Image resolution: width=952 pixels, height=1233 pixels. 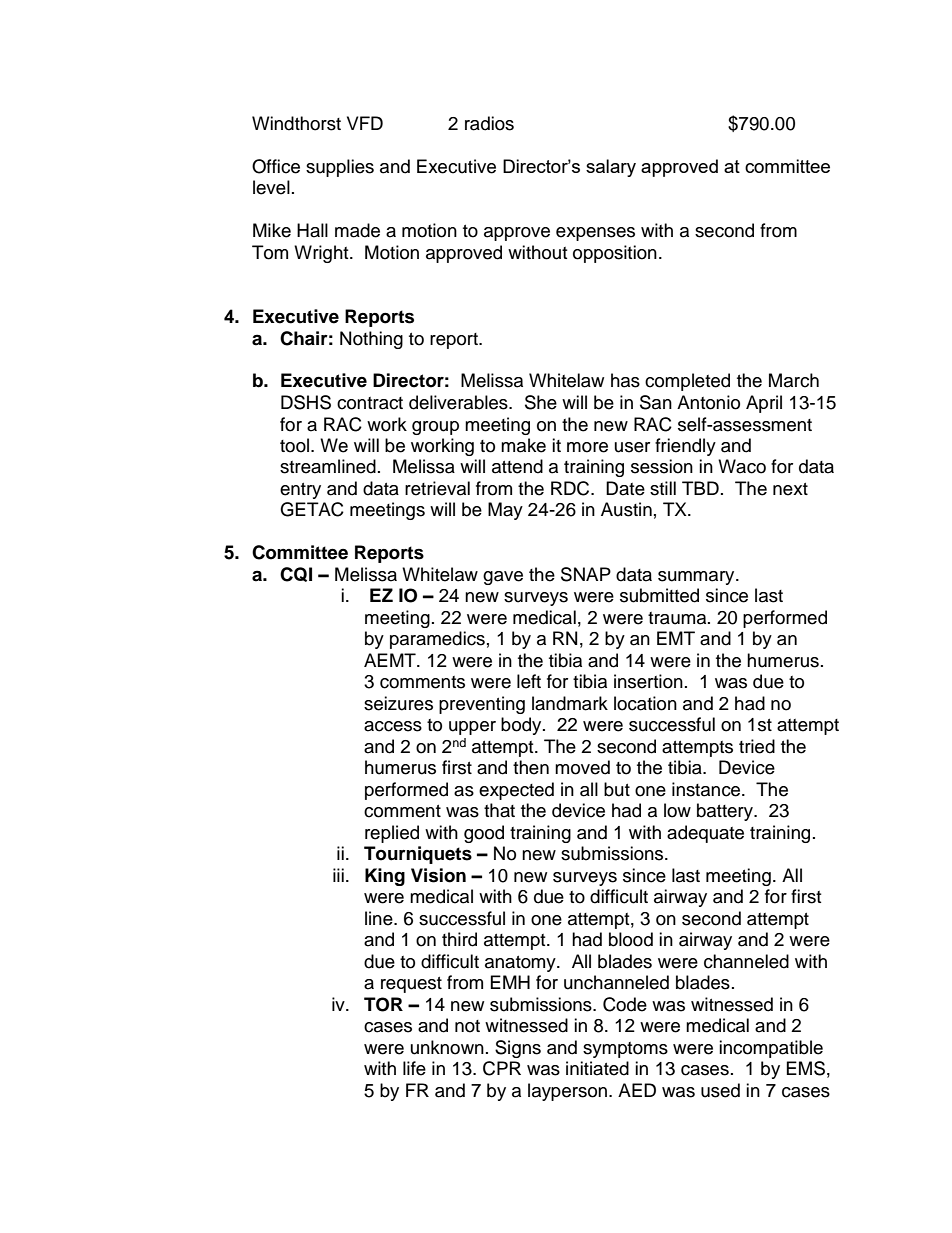 What do you see at coordinates (340, 168) in the screenshot?
I see `supplies` at bounding box center [340, 168].
